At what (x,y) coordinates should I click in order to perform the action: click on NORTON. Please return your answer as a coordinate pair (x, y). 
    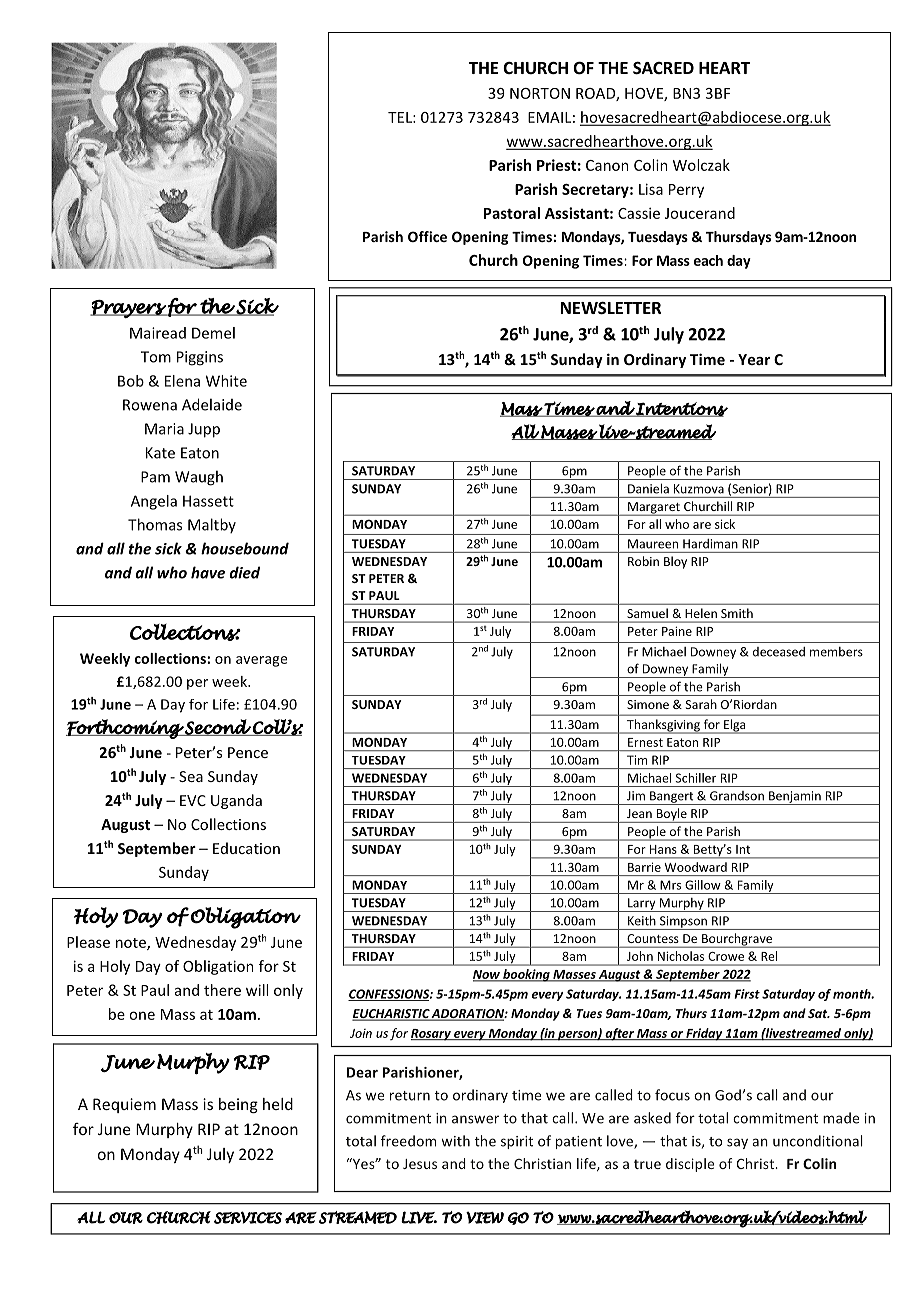
    Looking at the image, I should click on (540, 93).
